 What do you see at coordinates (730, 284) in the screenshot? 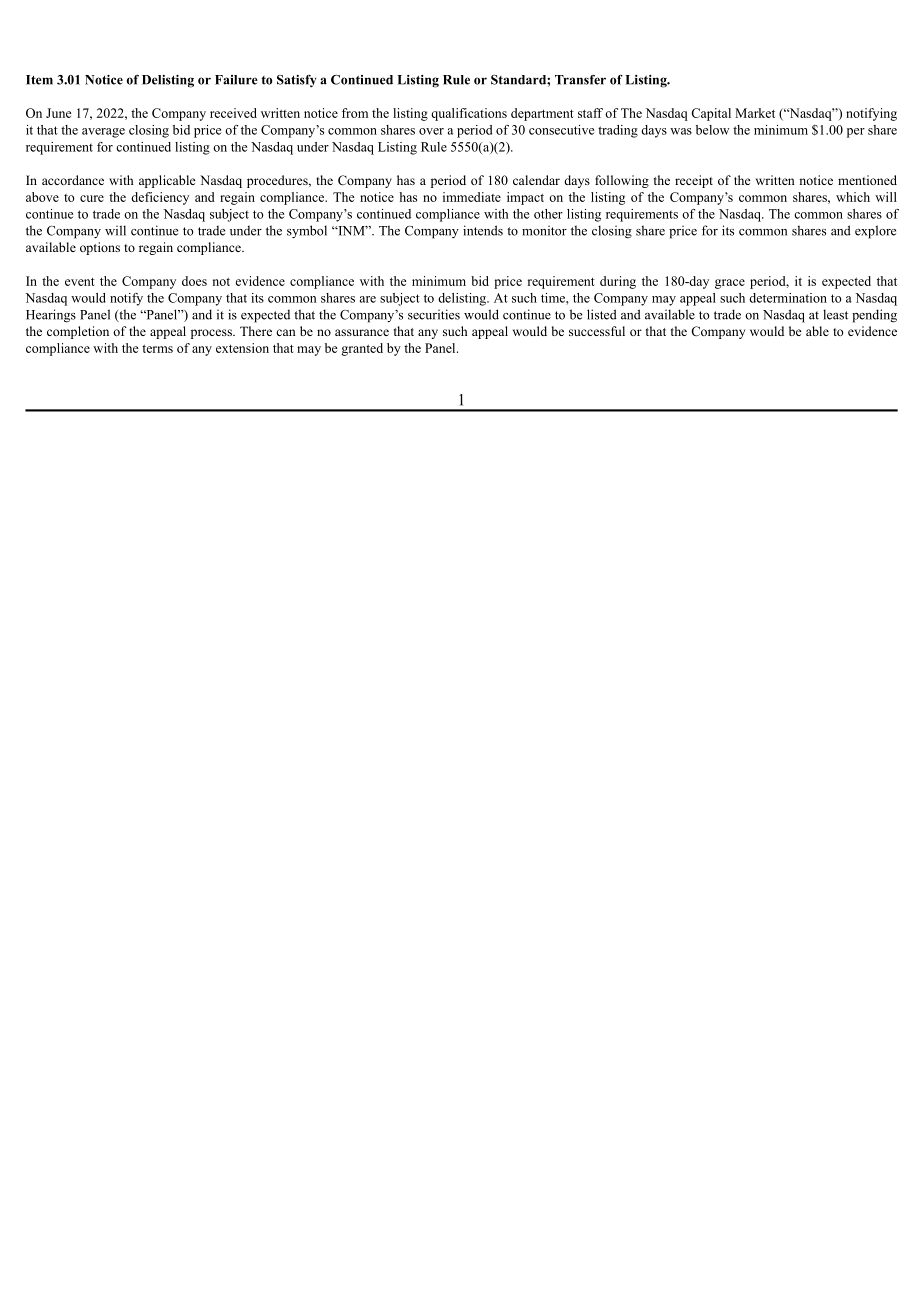
I see `grace` at bounding box center [730, 284].
